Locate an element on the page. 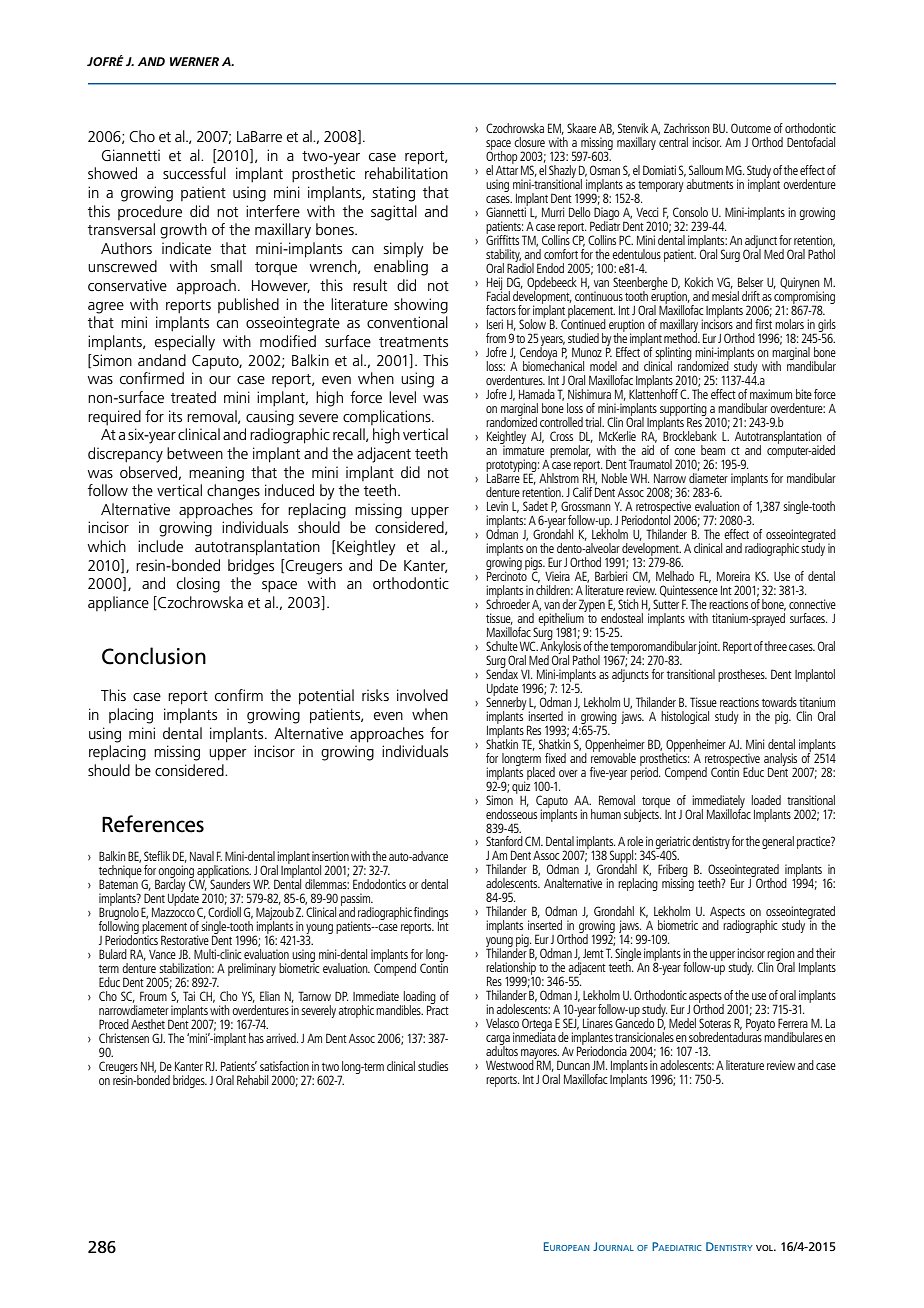 The width and height of the document is (924, 1308). Outcome is located at coordinates (751, 128).
